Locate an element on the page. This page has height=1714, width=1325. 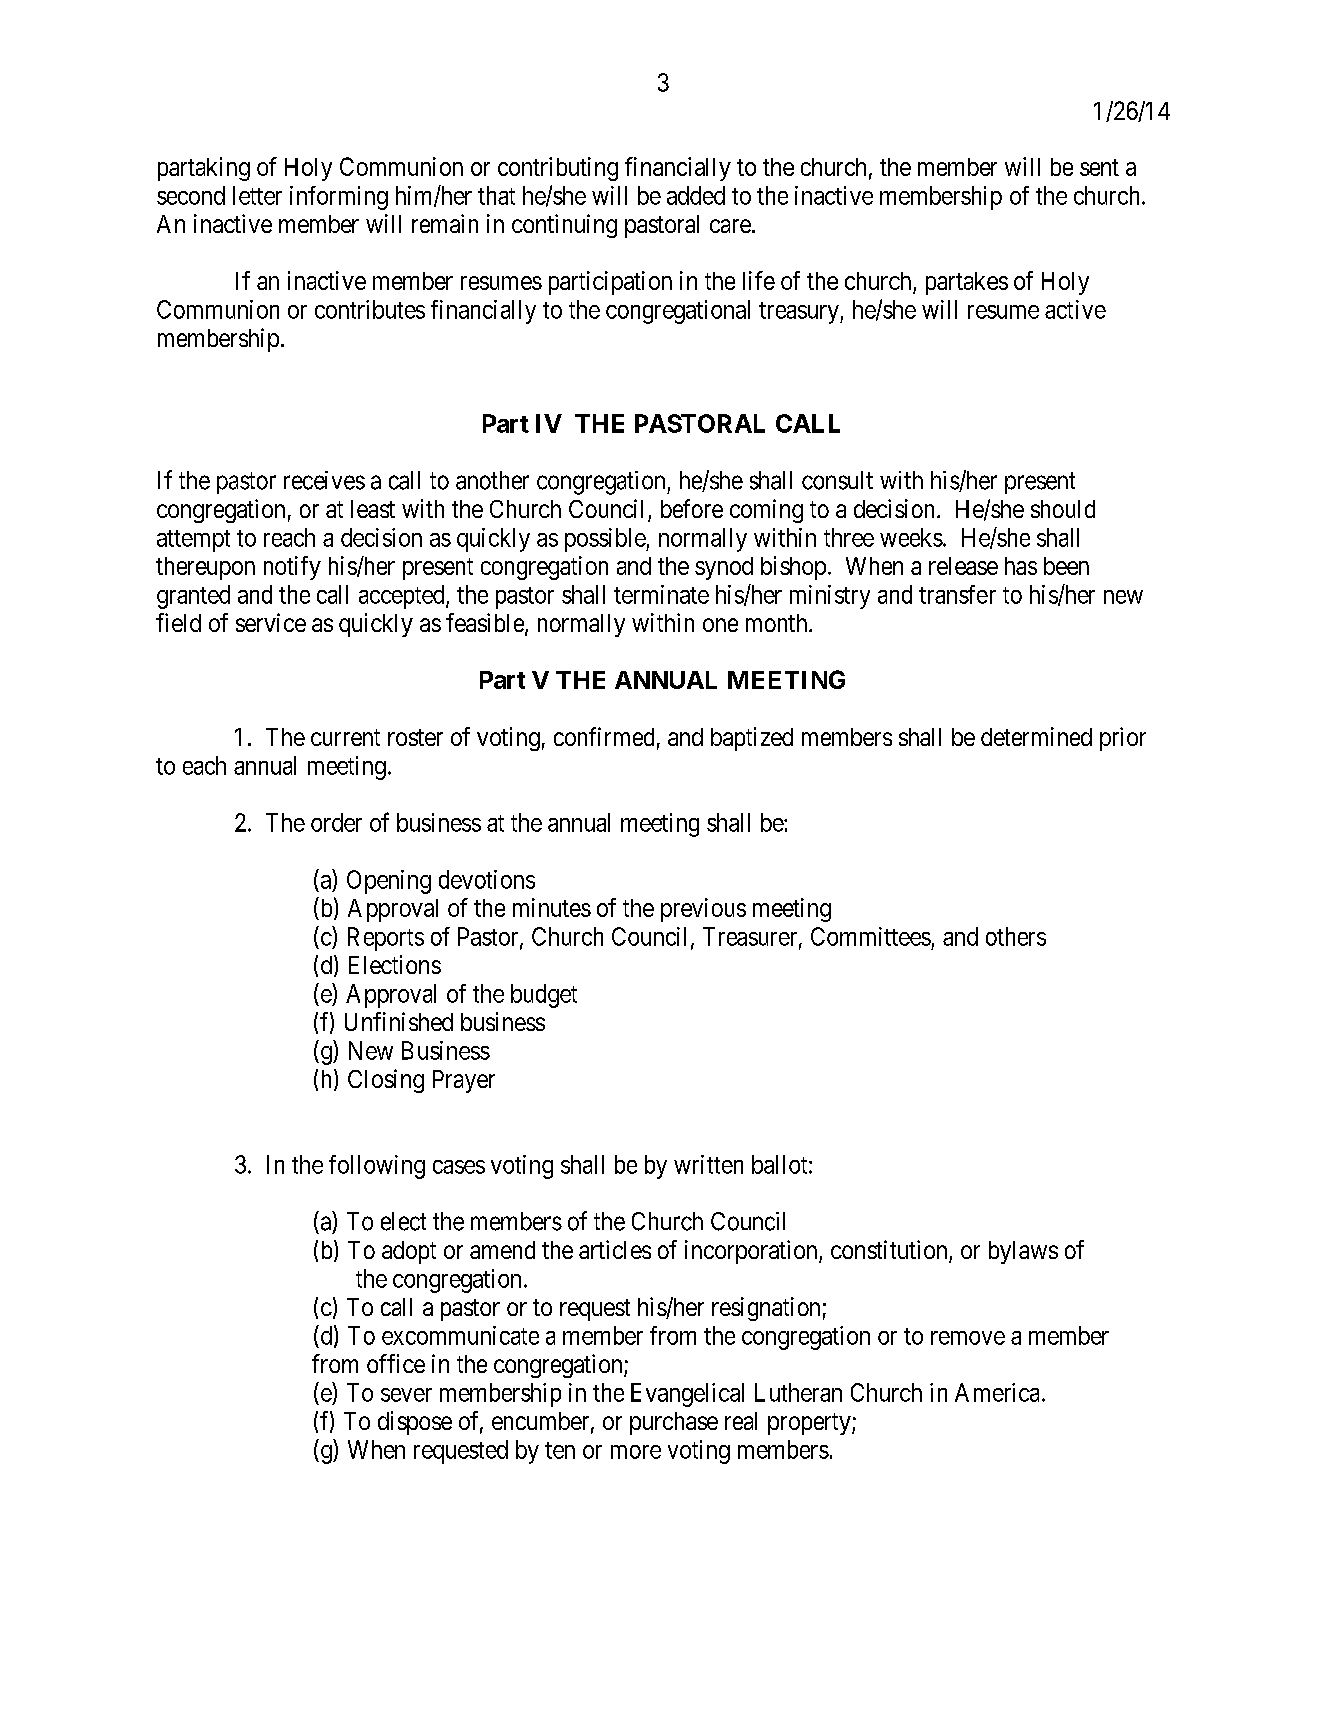
treasury is located at coordinates (800, 313).
